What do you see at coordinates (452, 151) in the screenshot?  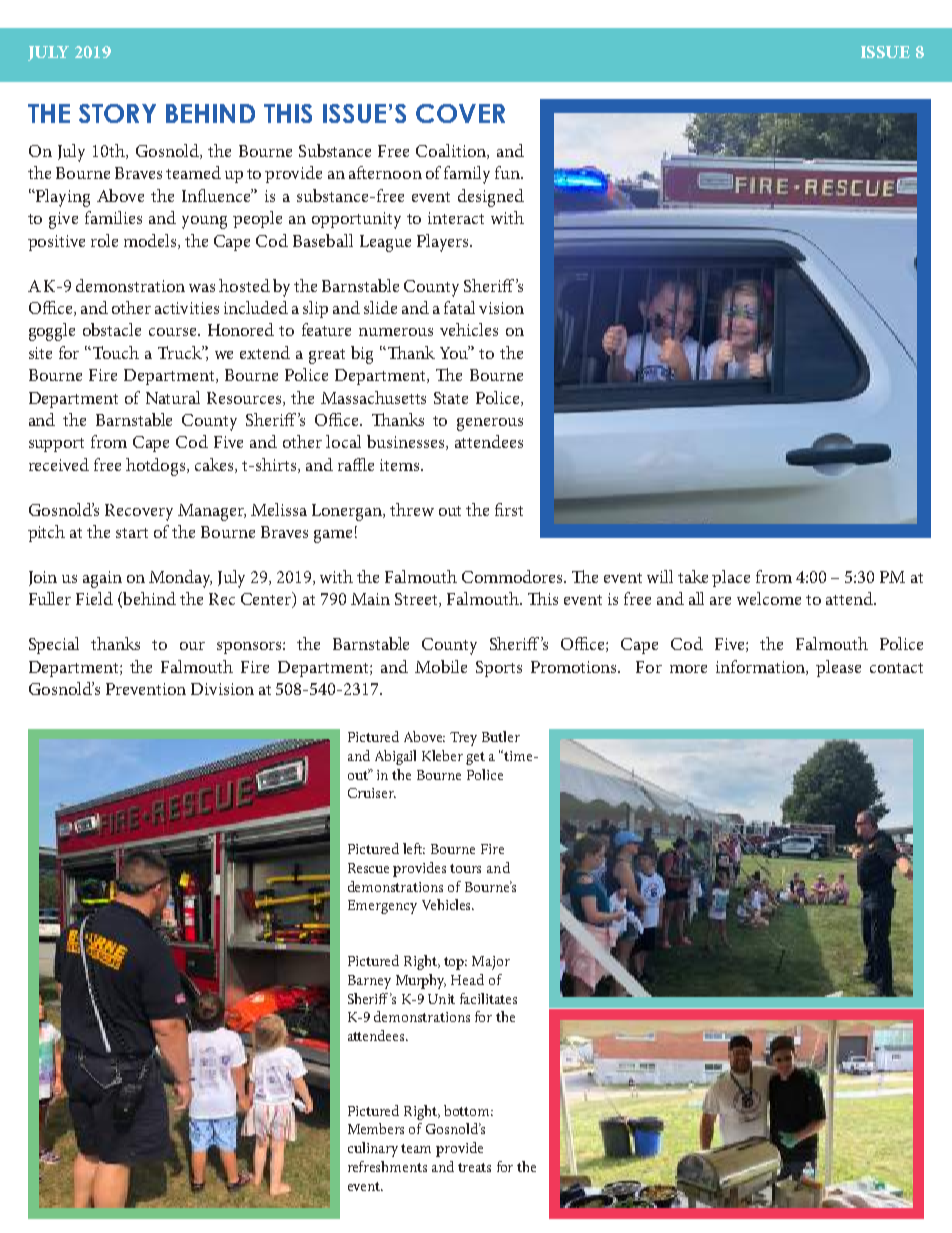 I see `Coalition` at bounding box center [452, 151].
